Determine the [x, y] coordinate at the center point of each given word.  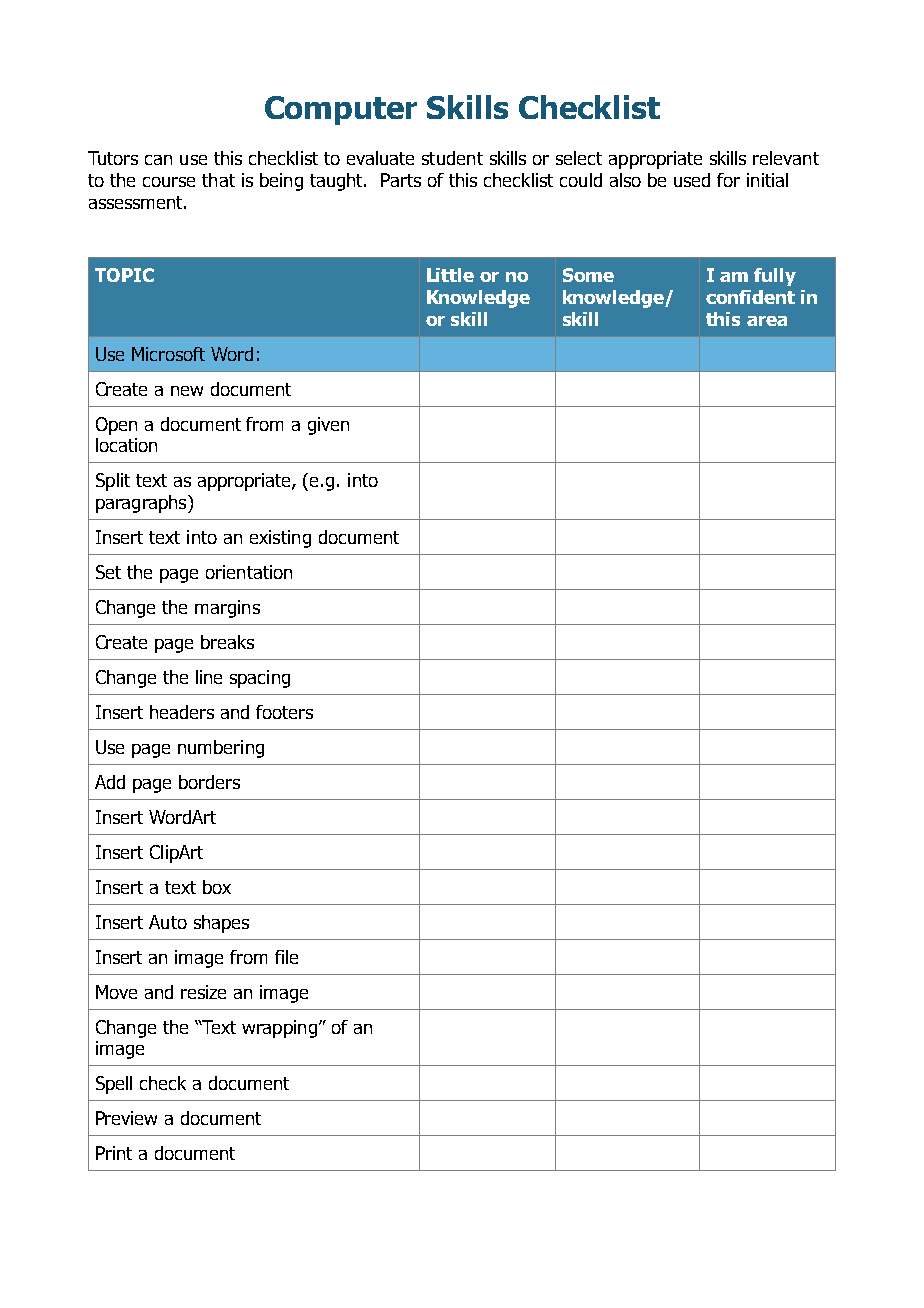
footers [284, 712]
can [158, 160]
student [452, 158]
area [767, 321]
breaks [227, 642]
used [692, 180]
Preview [126, 1118]
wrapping [279, 1029]
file [286, 957]
